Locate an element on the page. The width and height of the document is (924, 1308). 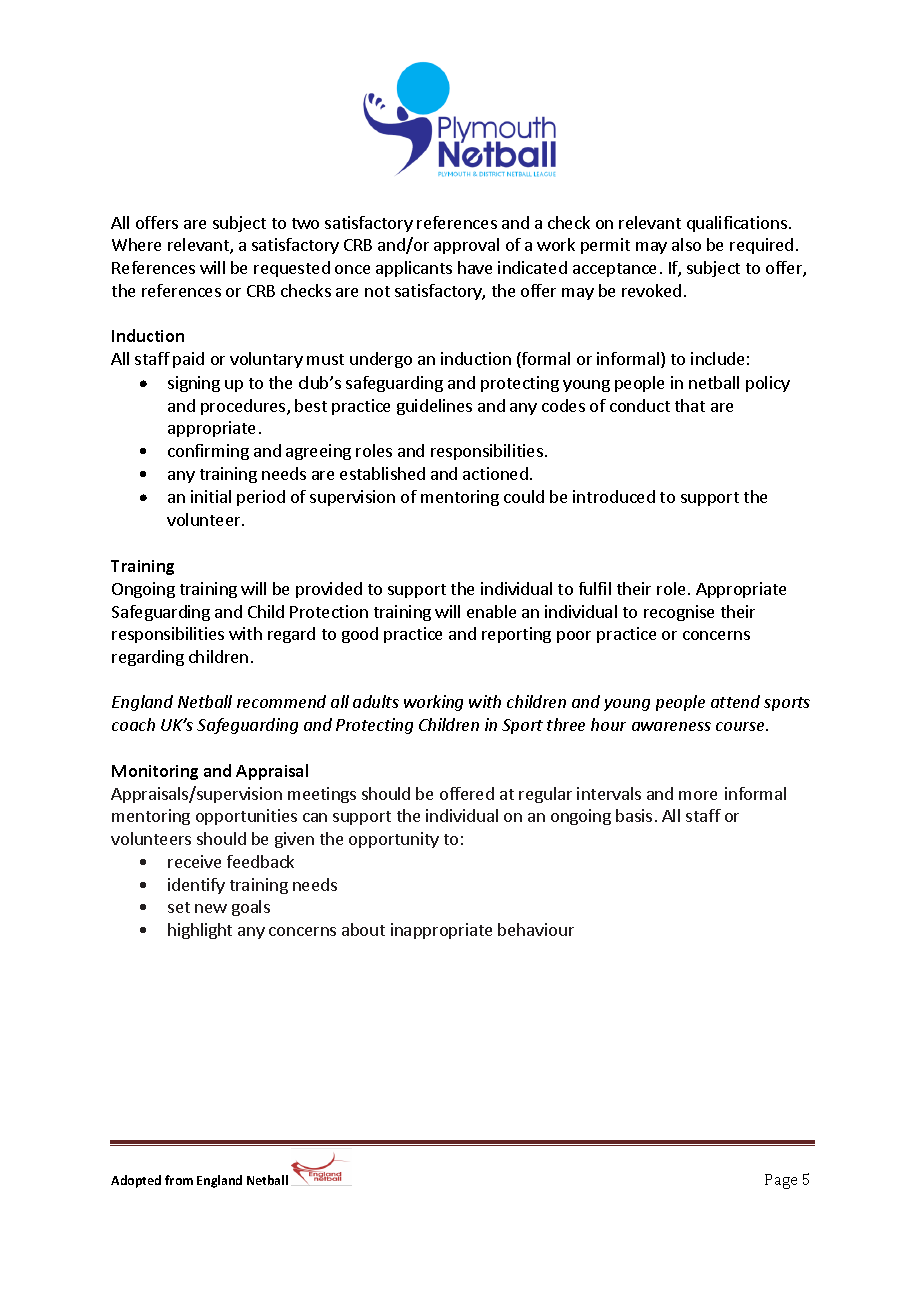
recommend is located at coordinates (281, 701).
